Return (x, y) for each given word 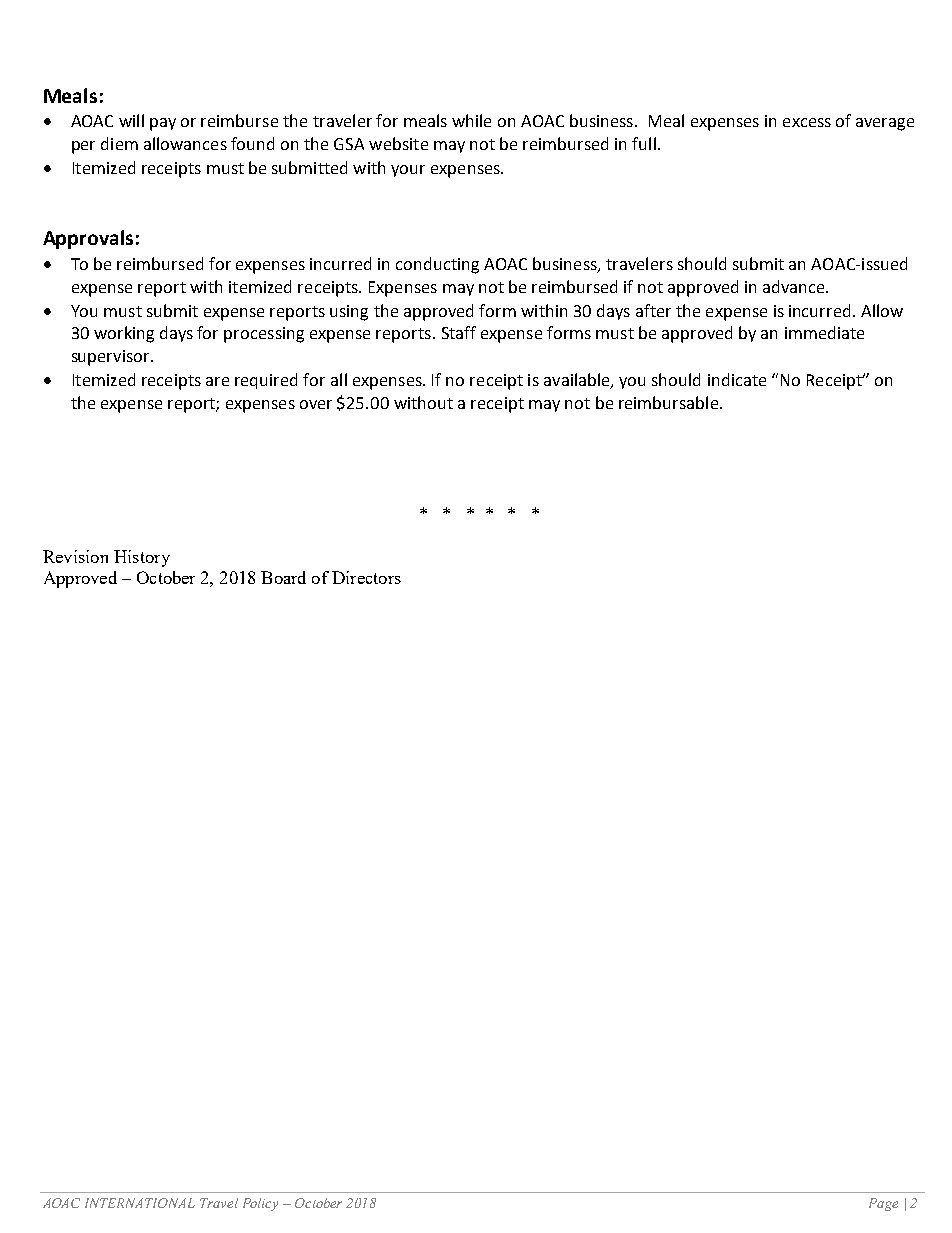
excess (807, 122)
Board (283, 577)
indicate (737, 379)
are (217, 381)
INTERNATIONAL (140, 1203)
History (142, 558)
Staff (459, 332)
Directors (366, 577)
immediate (824, 332)
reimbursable (668, 402)
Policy (260, 1204)
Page (883, 1204)
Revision (75, 556)
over (316, 404)
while (471, 120)
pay (163, 124)
